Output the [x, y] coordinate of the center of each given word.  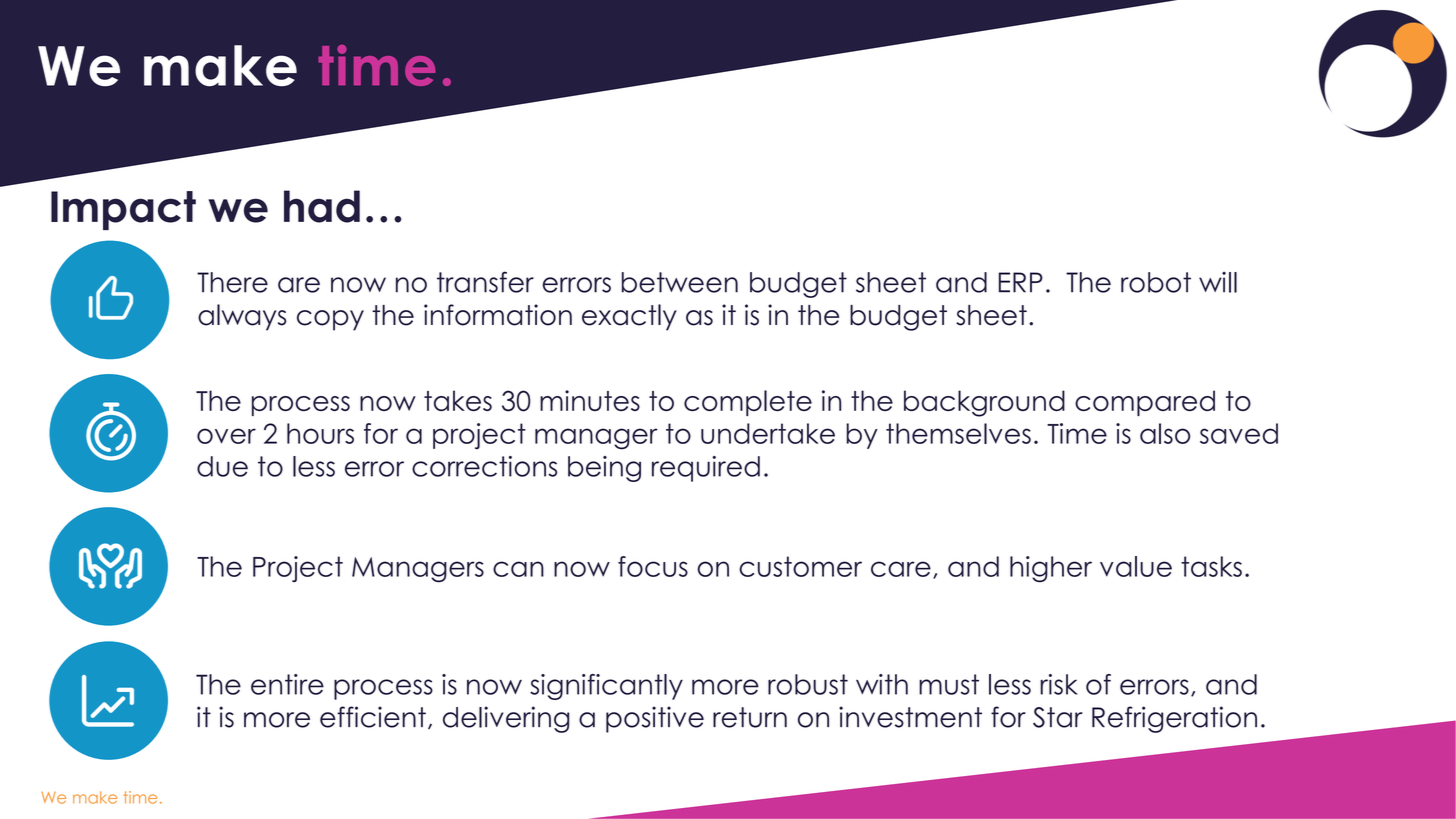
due [222, 466]
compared [1145, 403]
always [242, 317]
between [680, 282]
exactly [629, 317]
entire [287, 684]
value [1136, 566]
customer [800, 566]
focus [653, 566]
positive [655, 719]
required [706, 469]
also [1165, 433]
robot [1156, 282]
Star [1058, 717]
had [322, 206]
